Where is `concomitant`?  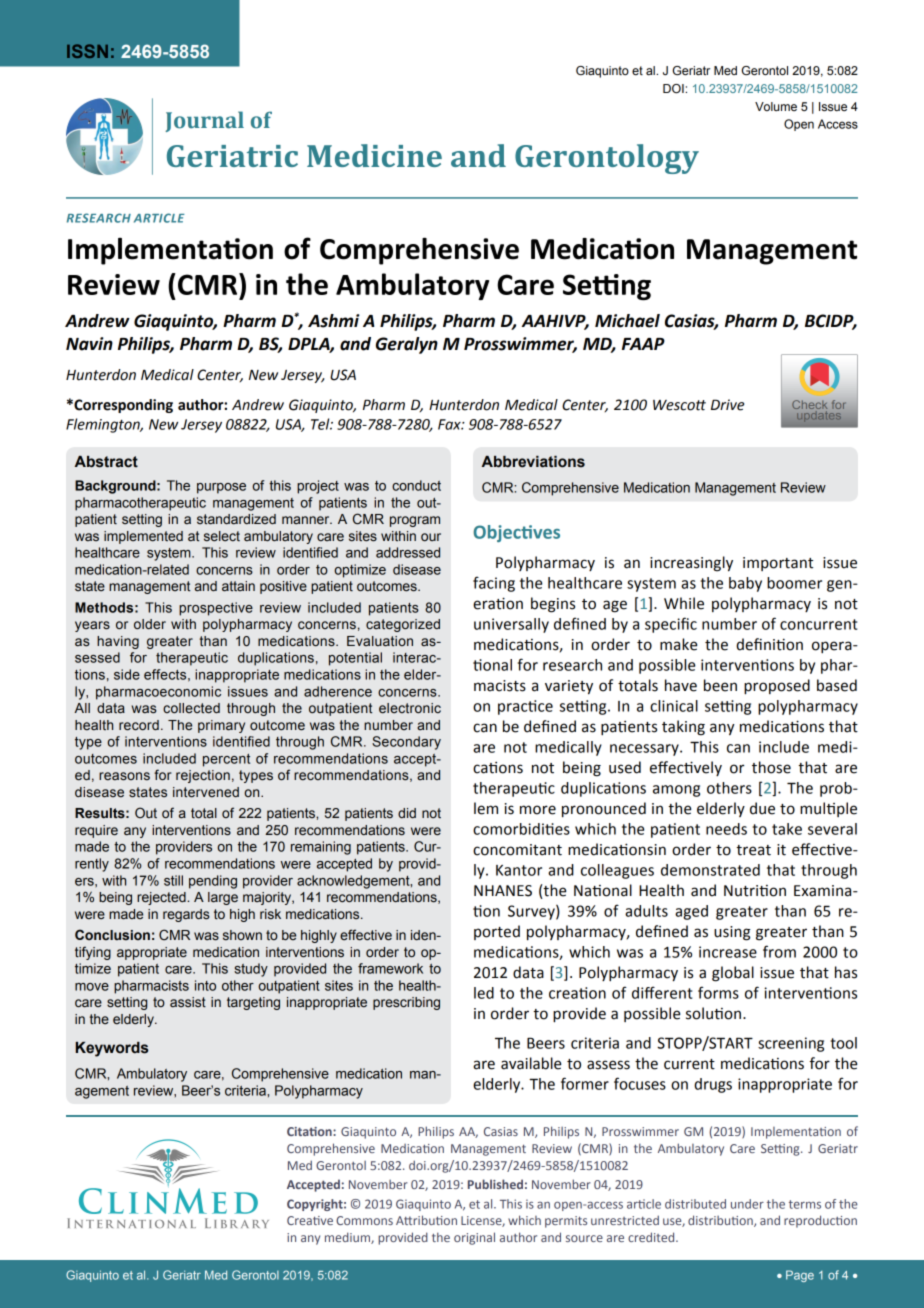
concomitant is located at coordinates (517, 850).
